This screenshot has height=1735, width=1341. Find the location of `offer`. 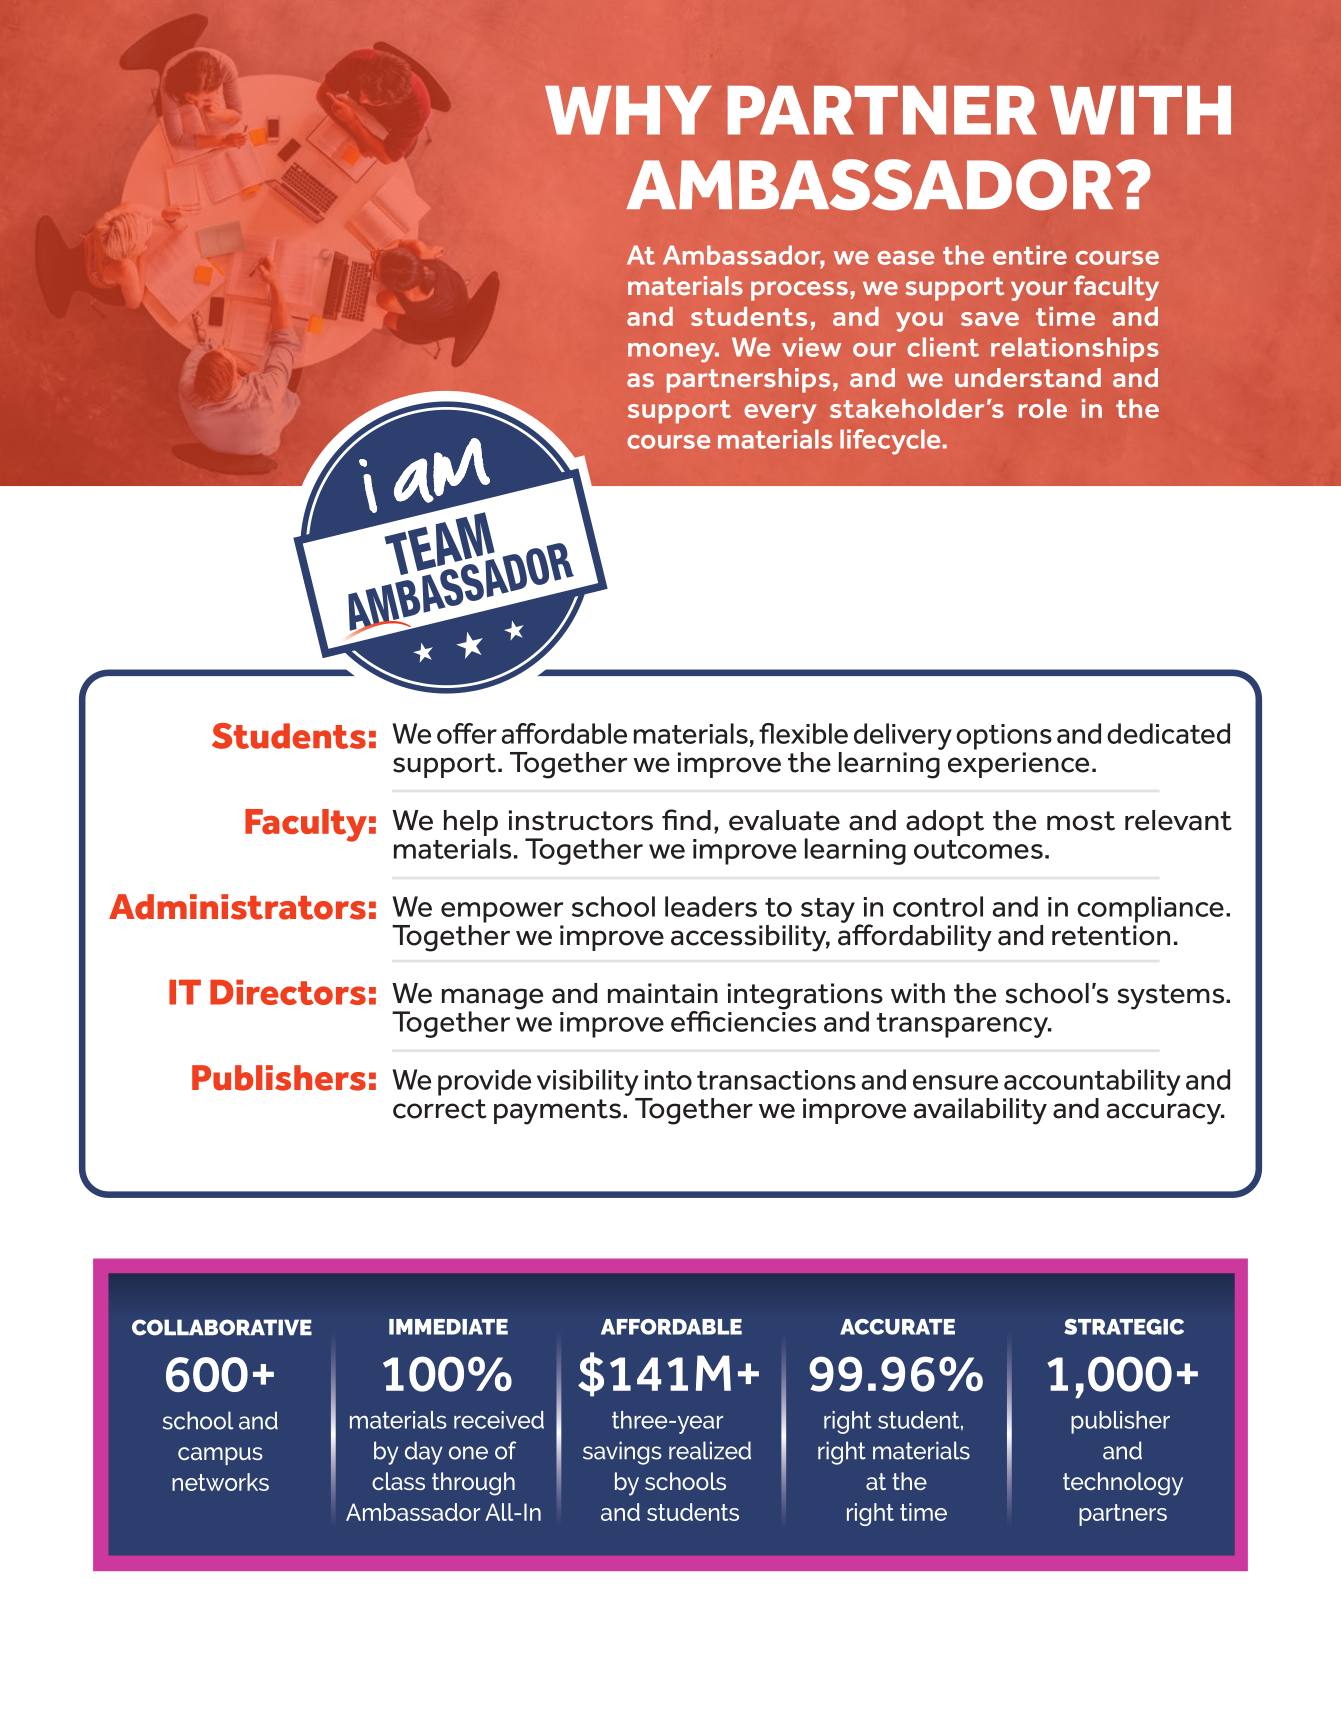

offer is located at coordinates (467, 733).
